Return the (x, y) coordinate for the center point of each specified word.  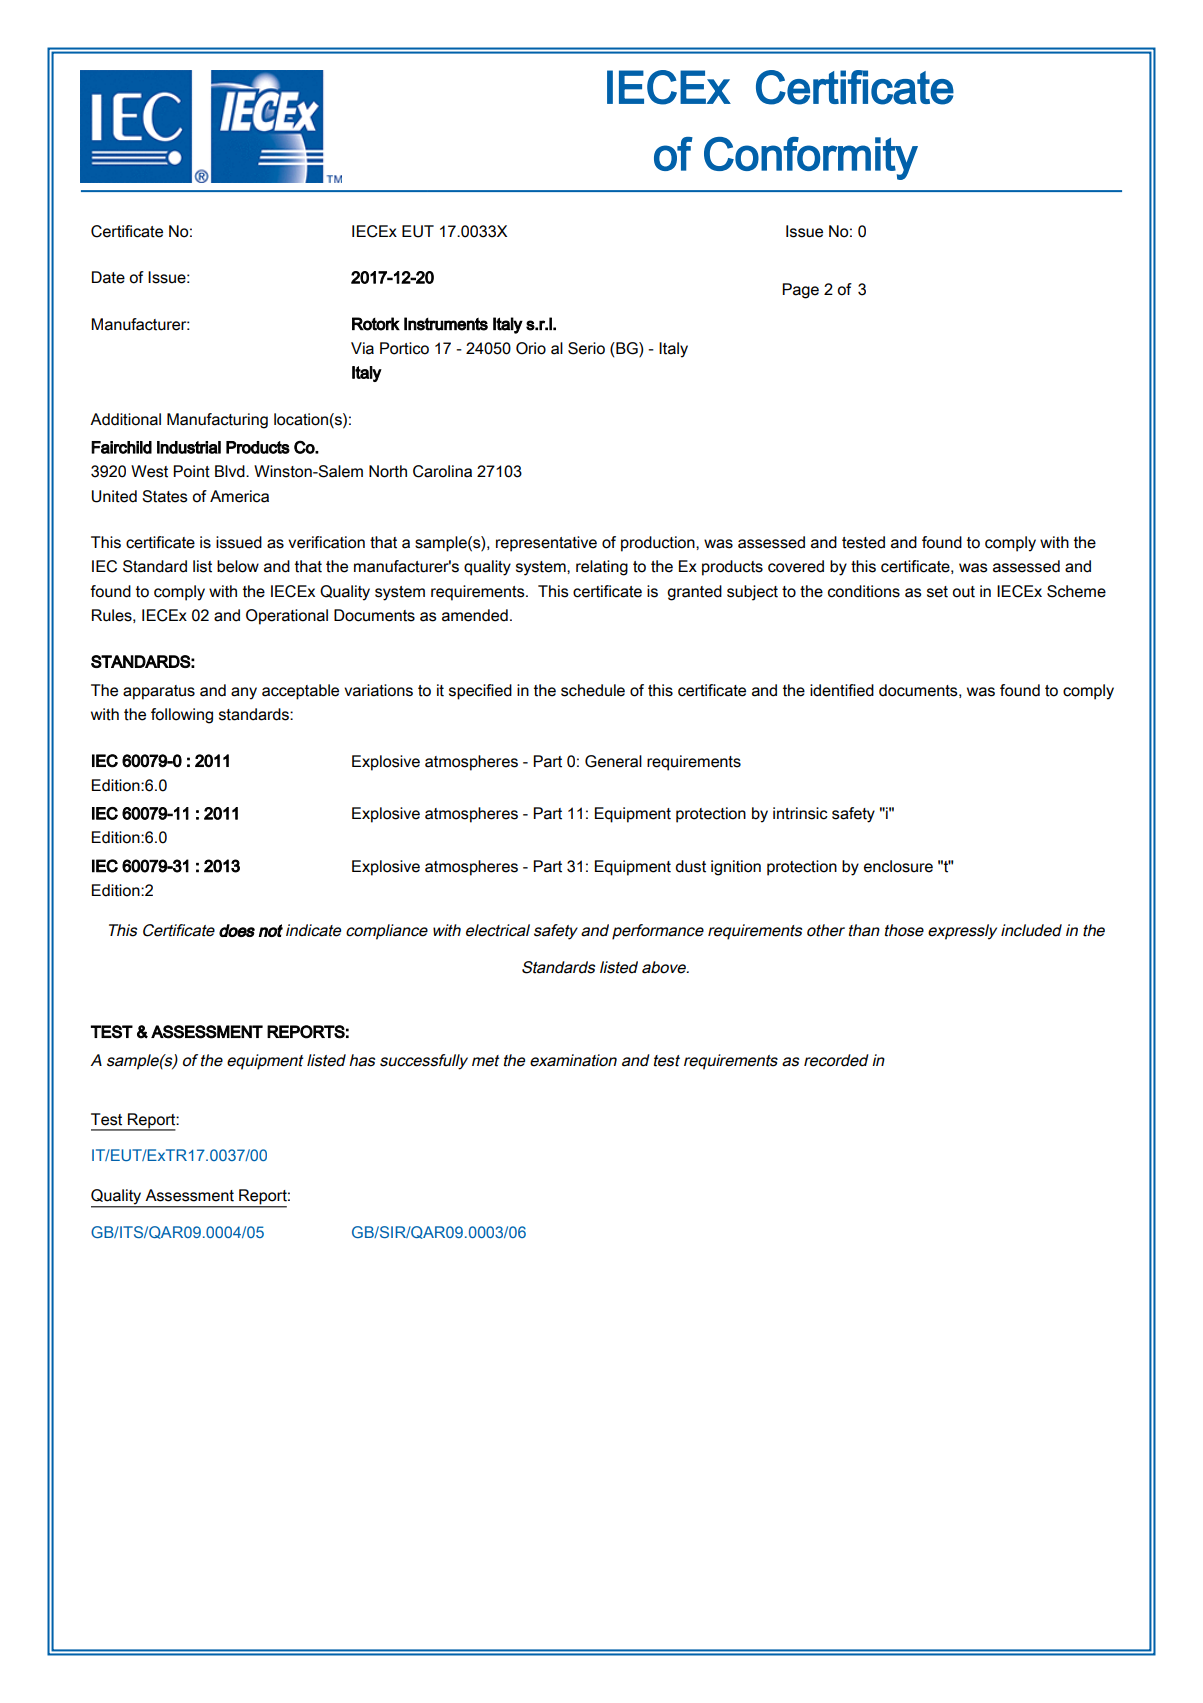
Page (800, 291)
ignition (736, 868)
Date (108, 277)
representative (546, 544)
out (963, 592)
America (239, 496)
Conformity (811, 158)
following (182, 716)
